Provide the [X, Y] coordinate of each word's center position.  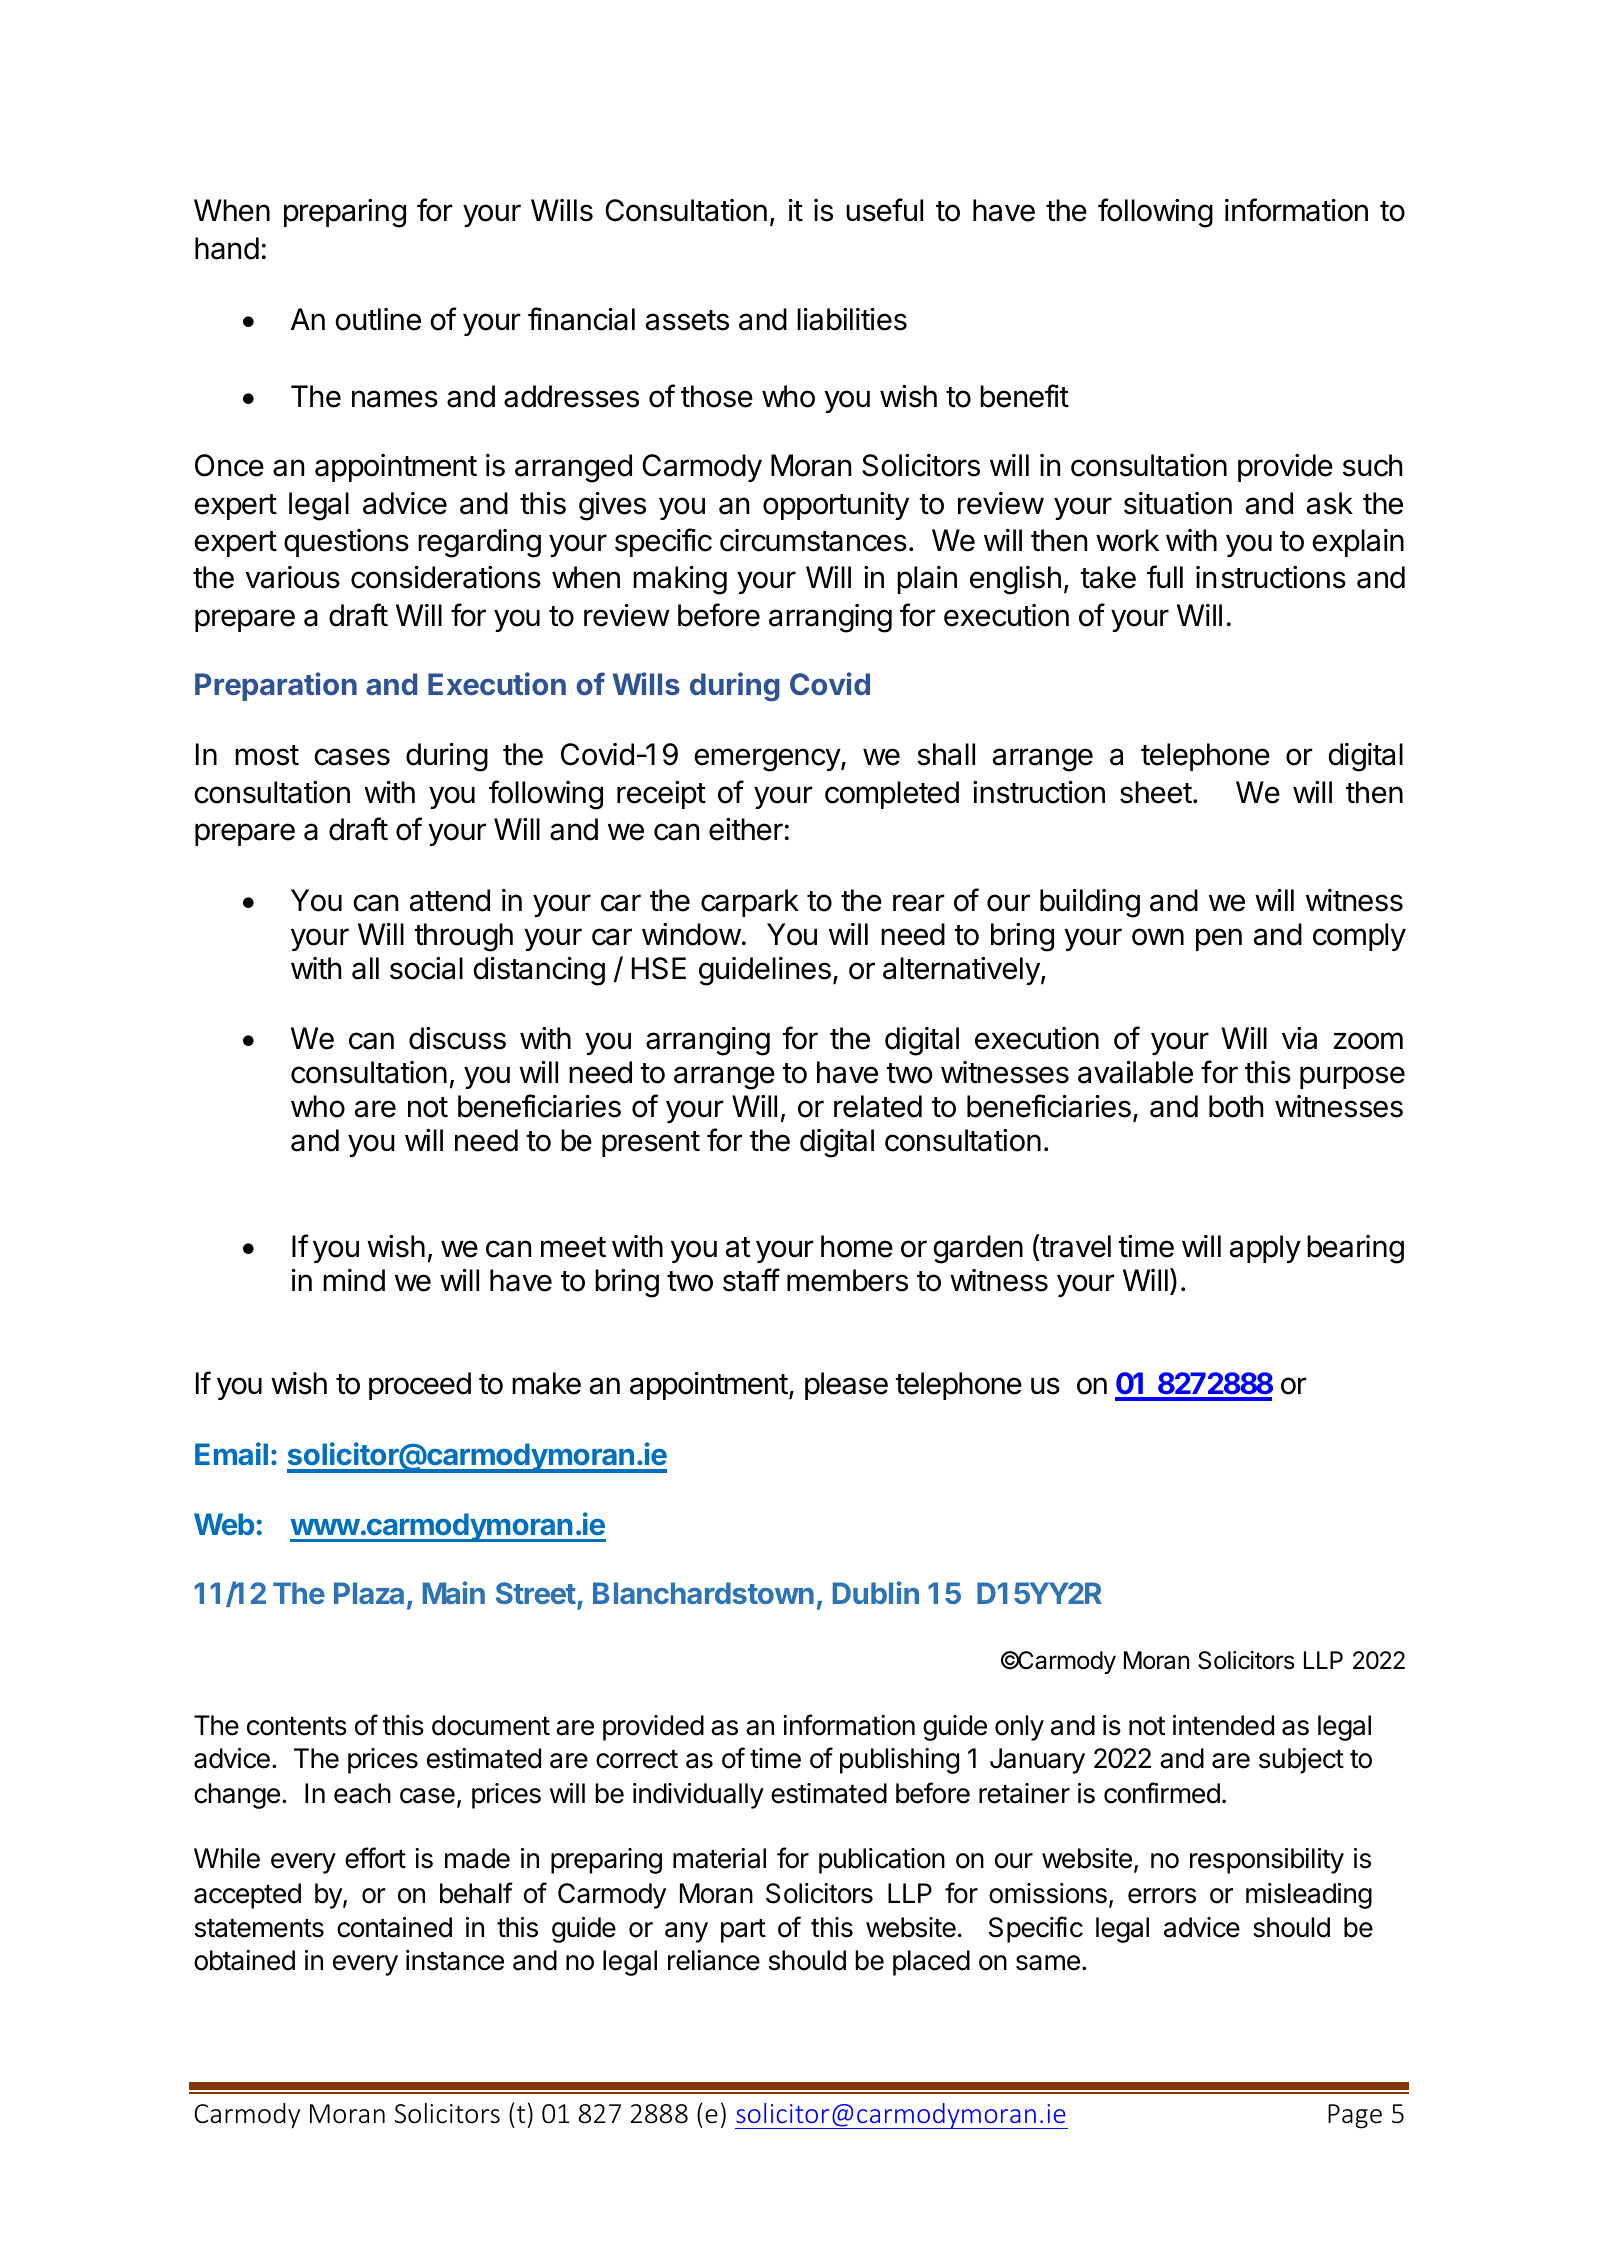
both [1236, 1106]
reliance [714, 1960]
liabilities [852, 319]
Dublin [876, 1592]
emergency [768, 760]
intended [1223, 1725]
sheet [1156, 792]
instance [455, 1960]
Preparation [276, 686]
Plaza [369, 1593]
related [878, 1106]
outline [378, 319]
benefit [1024, 396]
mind [354, 1280]
